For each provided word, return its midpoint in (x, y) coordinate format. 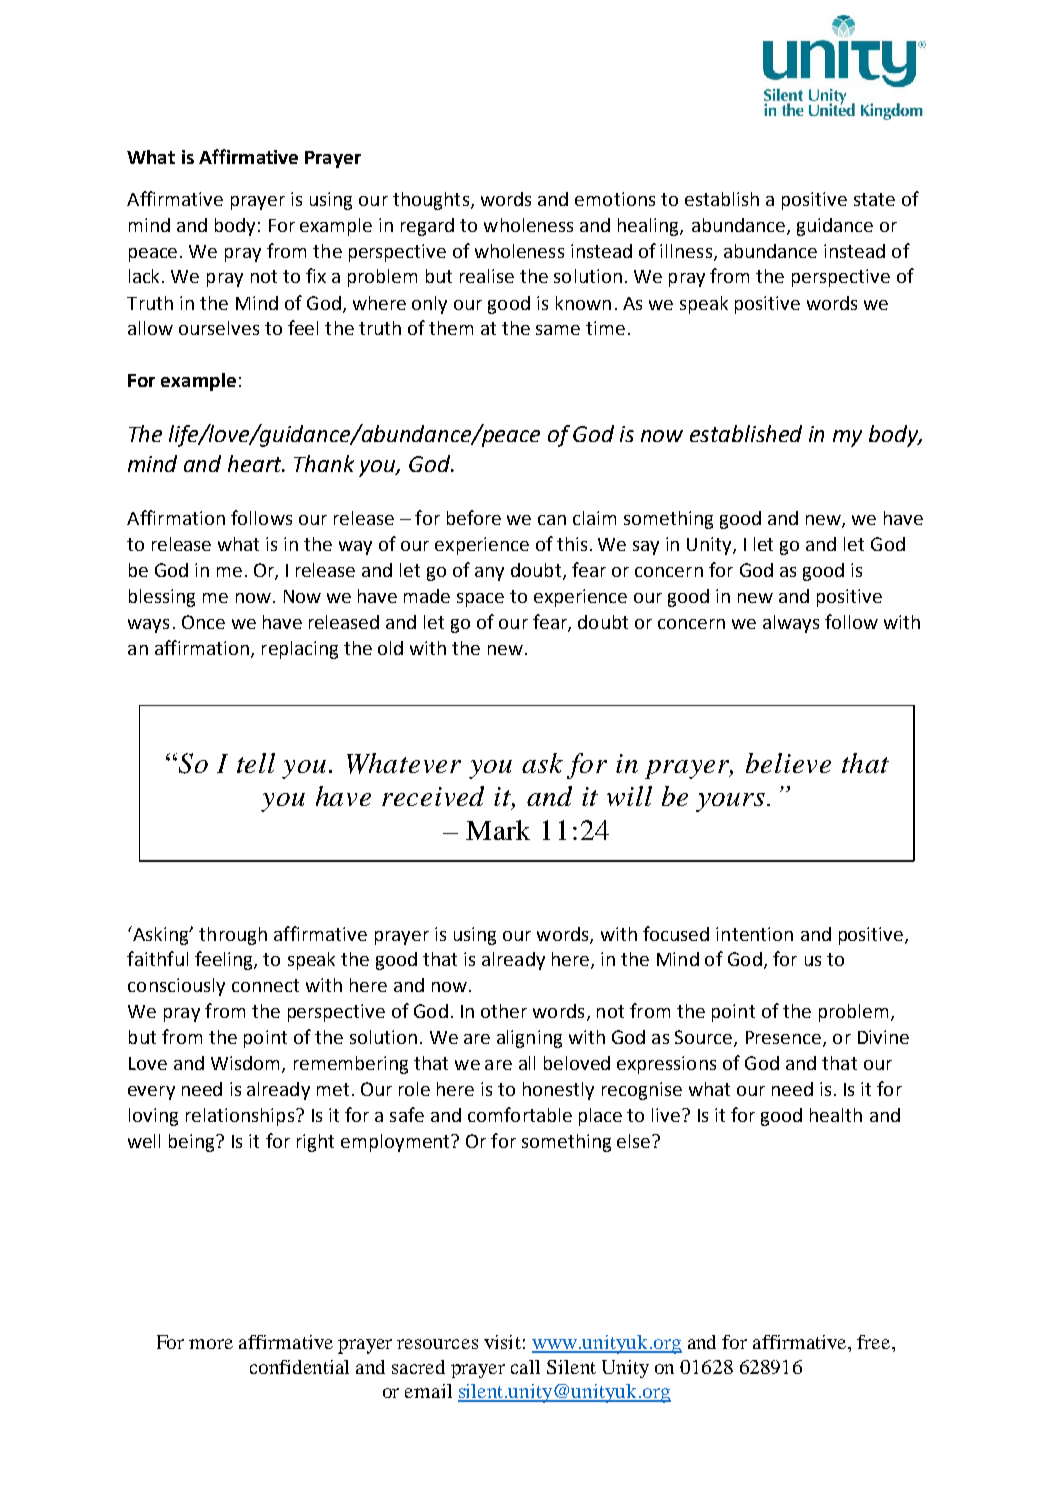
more (211, 1344)
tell (256, 763)
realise (487, 276)
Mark (498, 830)
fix (316, 275)
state (874, 199)
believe (788, 763)
